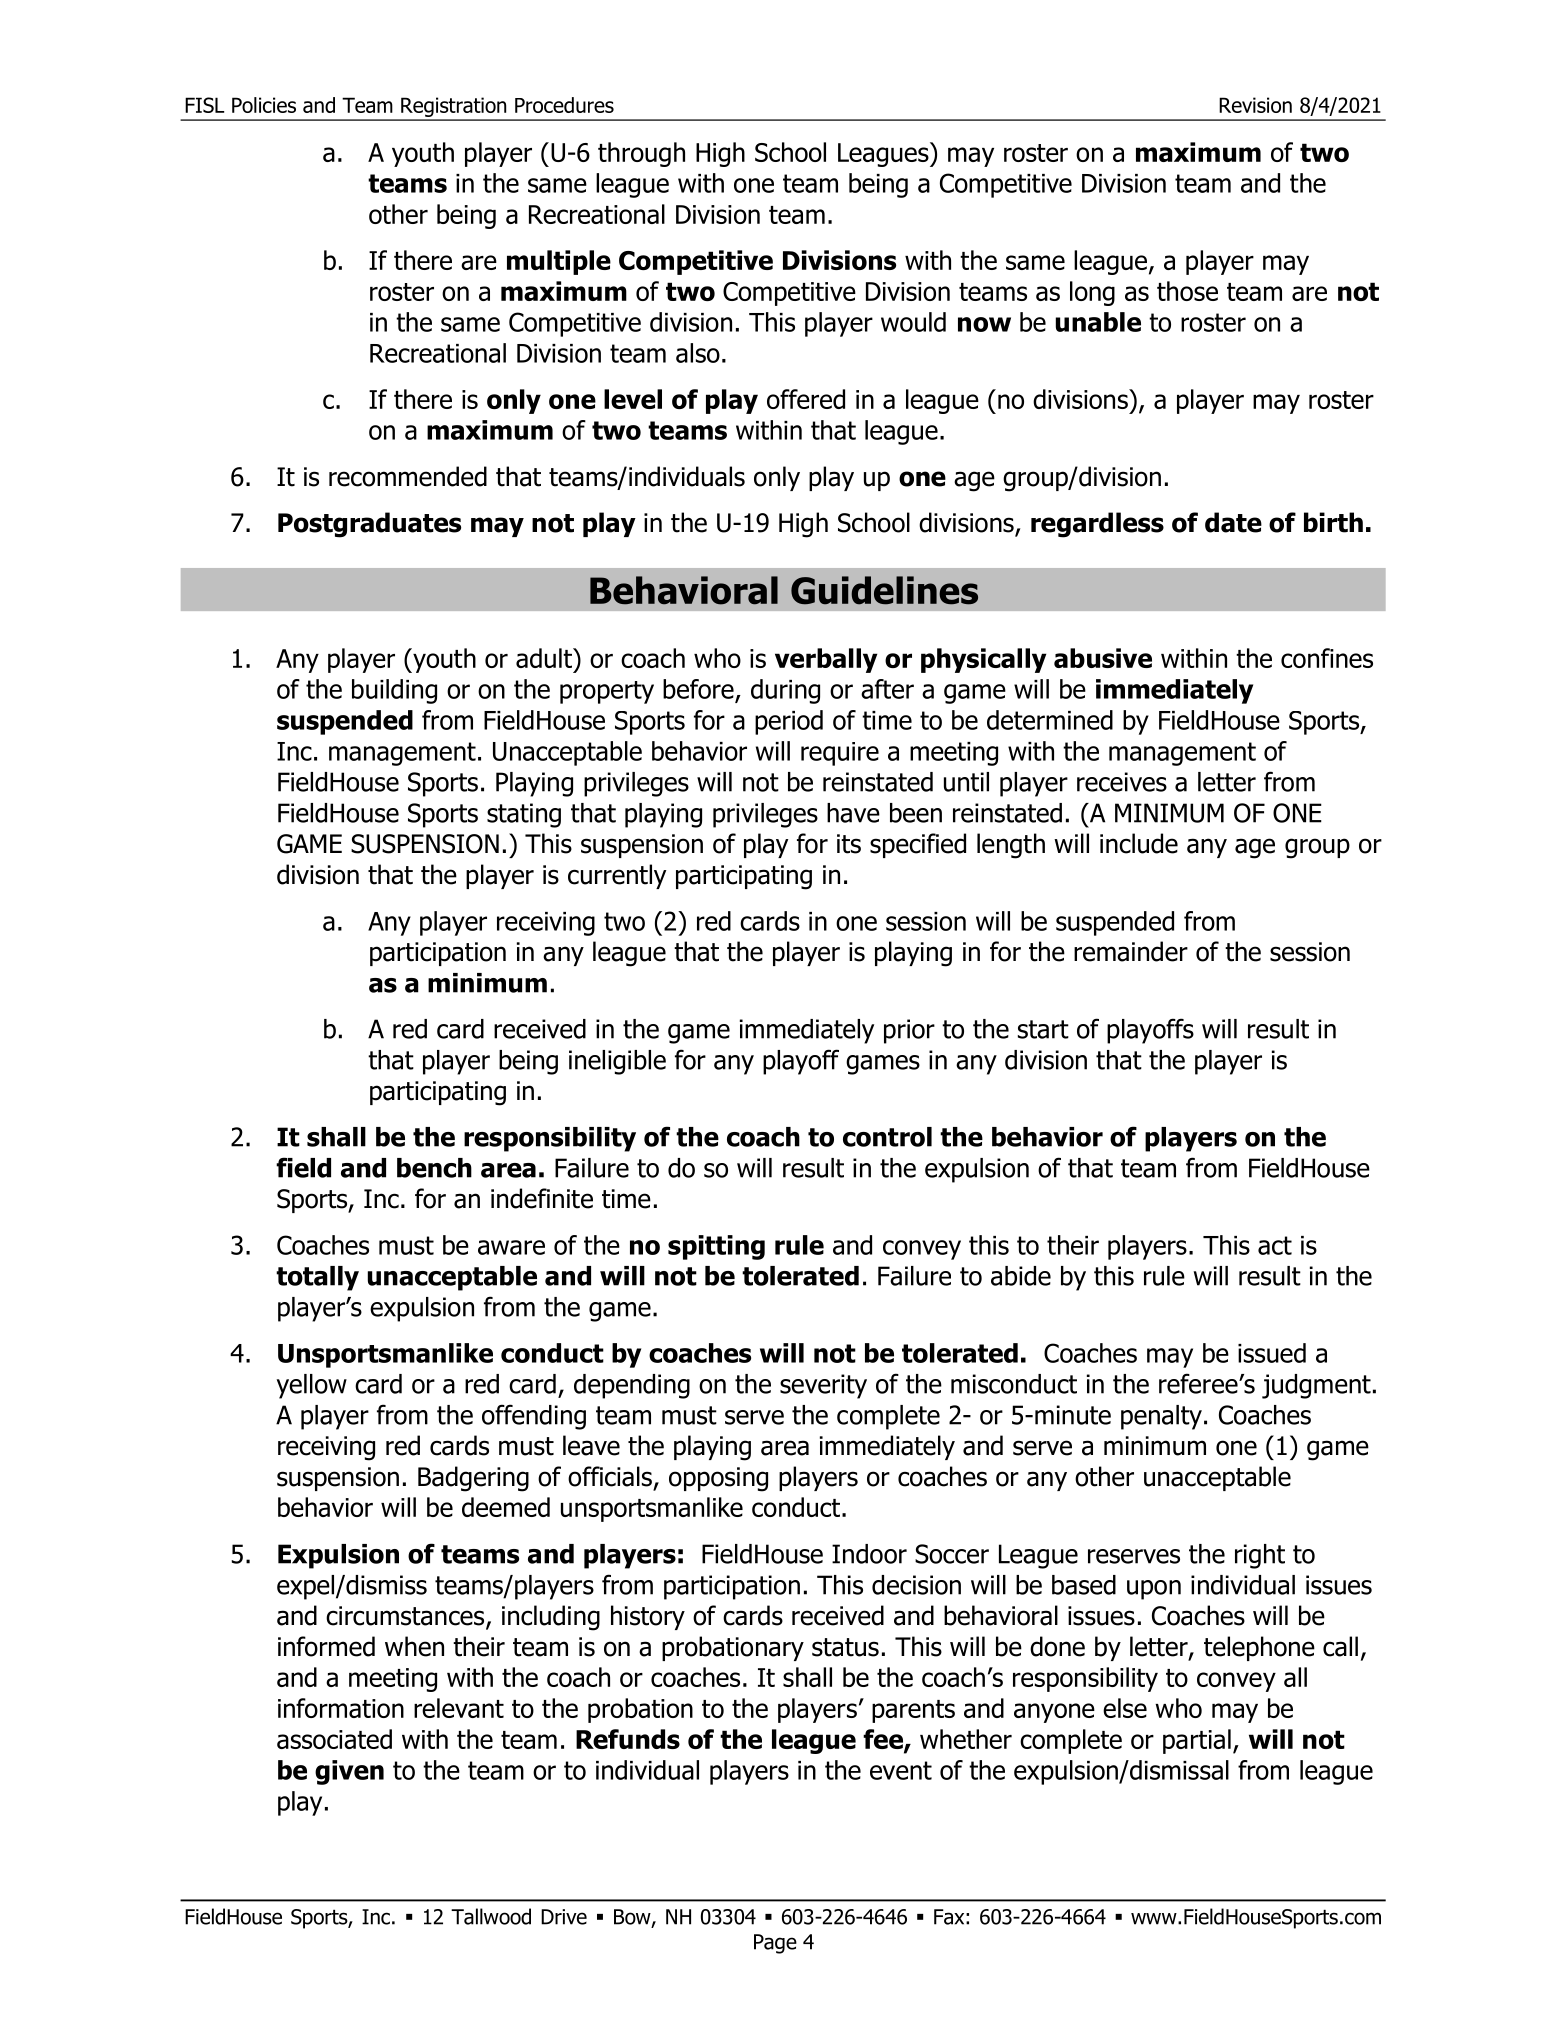  Describe the element at coordinates (1131, 951) in the page. I see `remainder` at that location.
